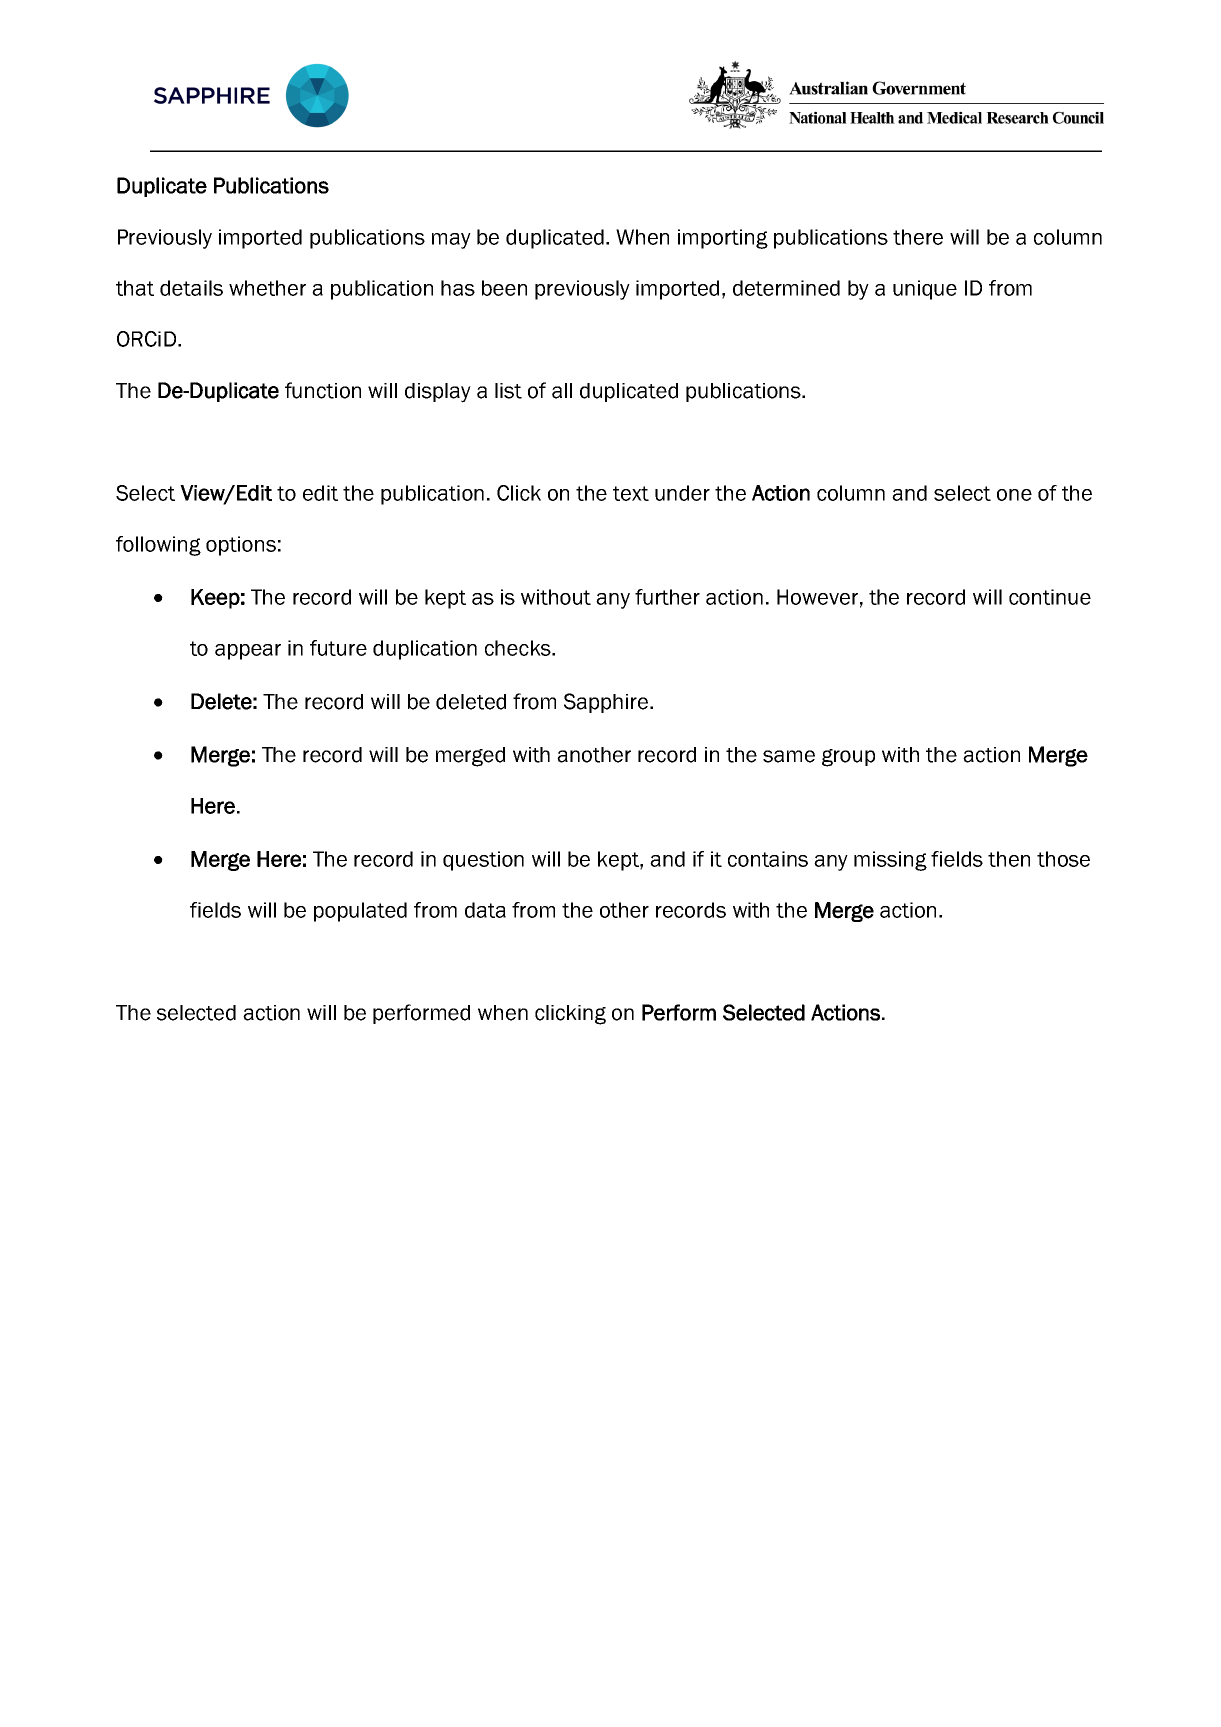 The image size is (1221, 1727). Describe the element at coordinates (360, 912) in the page. I see `populated` at that location.
